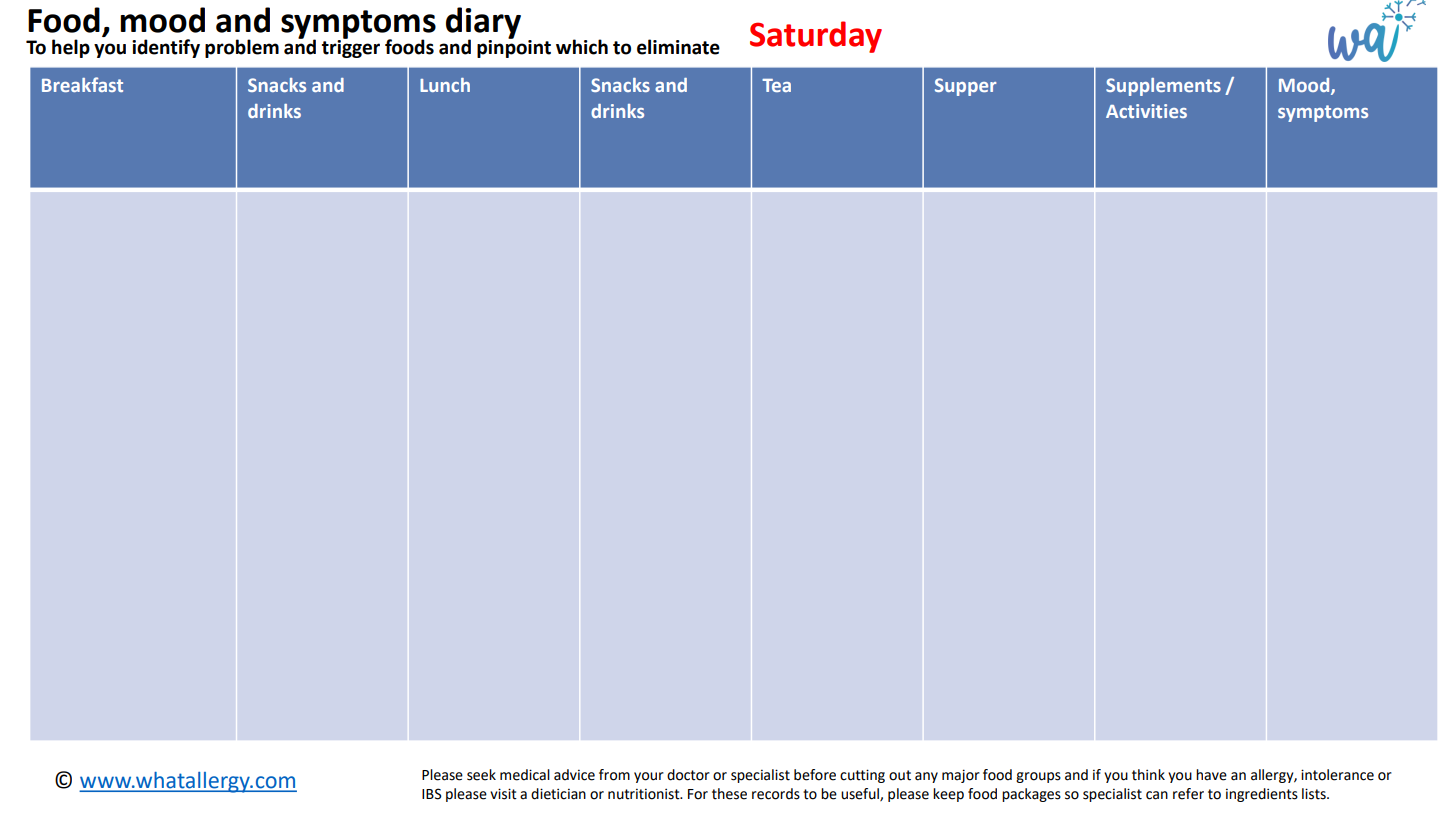 The image size is (1456, 819). I want to click on Supper, so click(965, 87).
